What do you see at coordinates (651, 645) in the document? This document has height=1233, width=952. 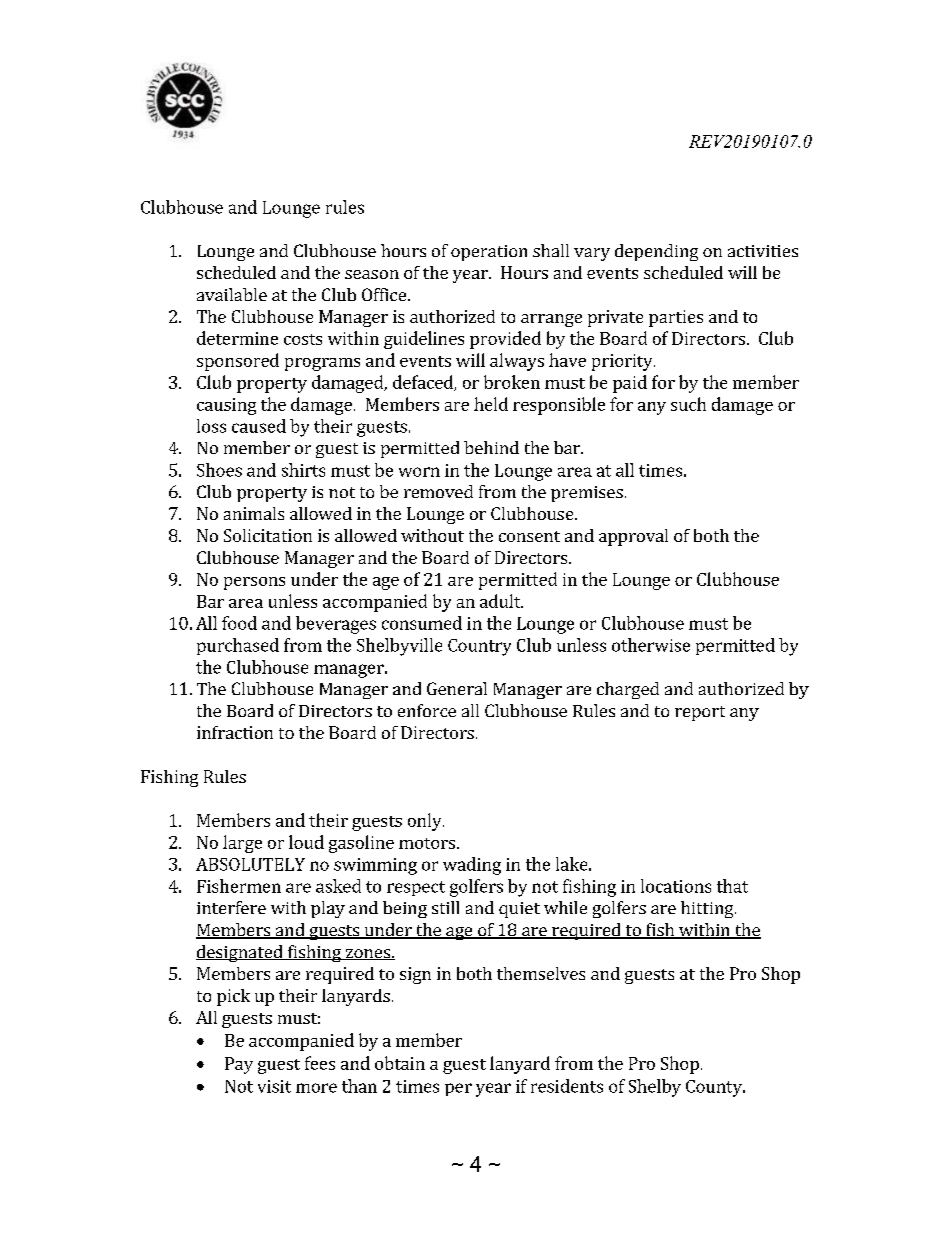 I see `otherwise` at bounding box center [651, 645].
